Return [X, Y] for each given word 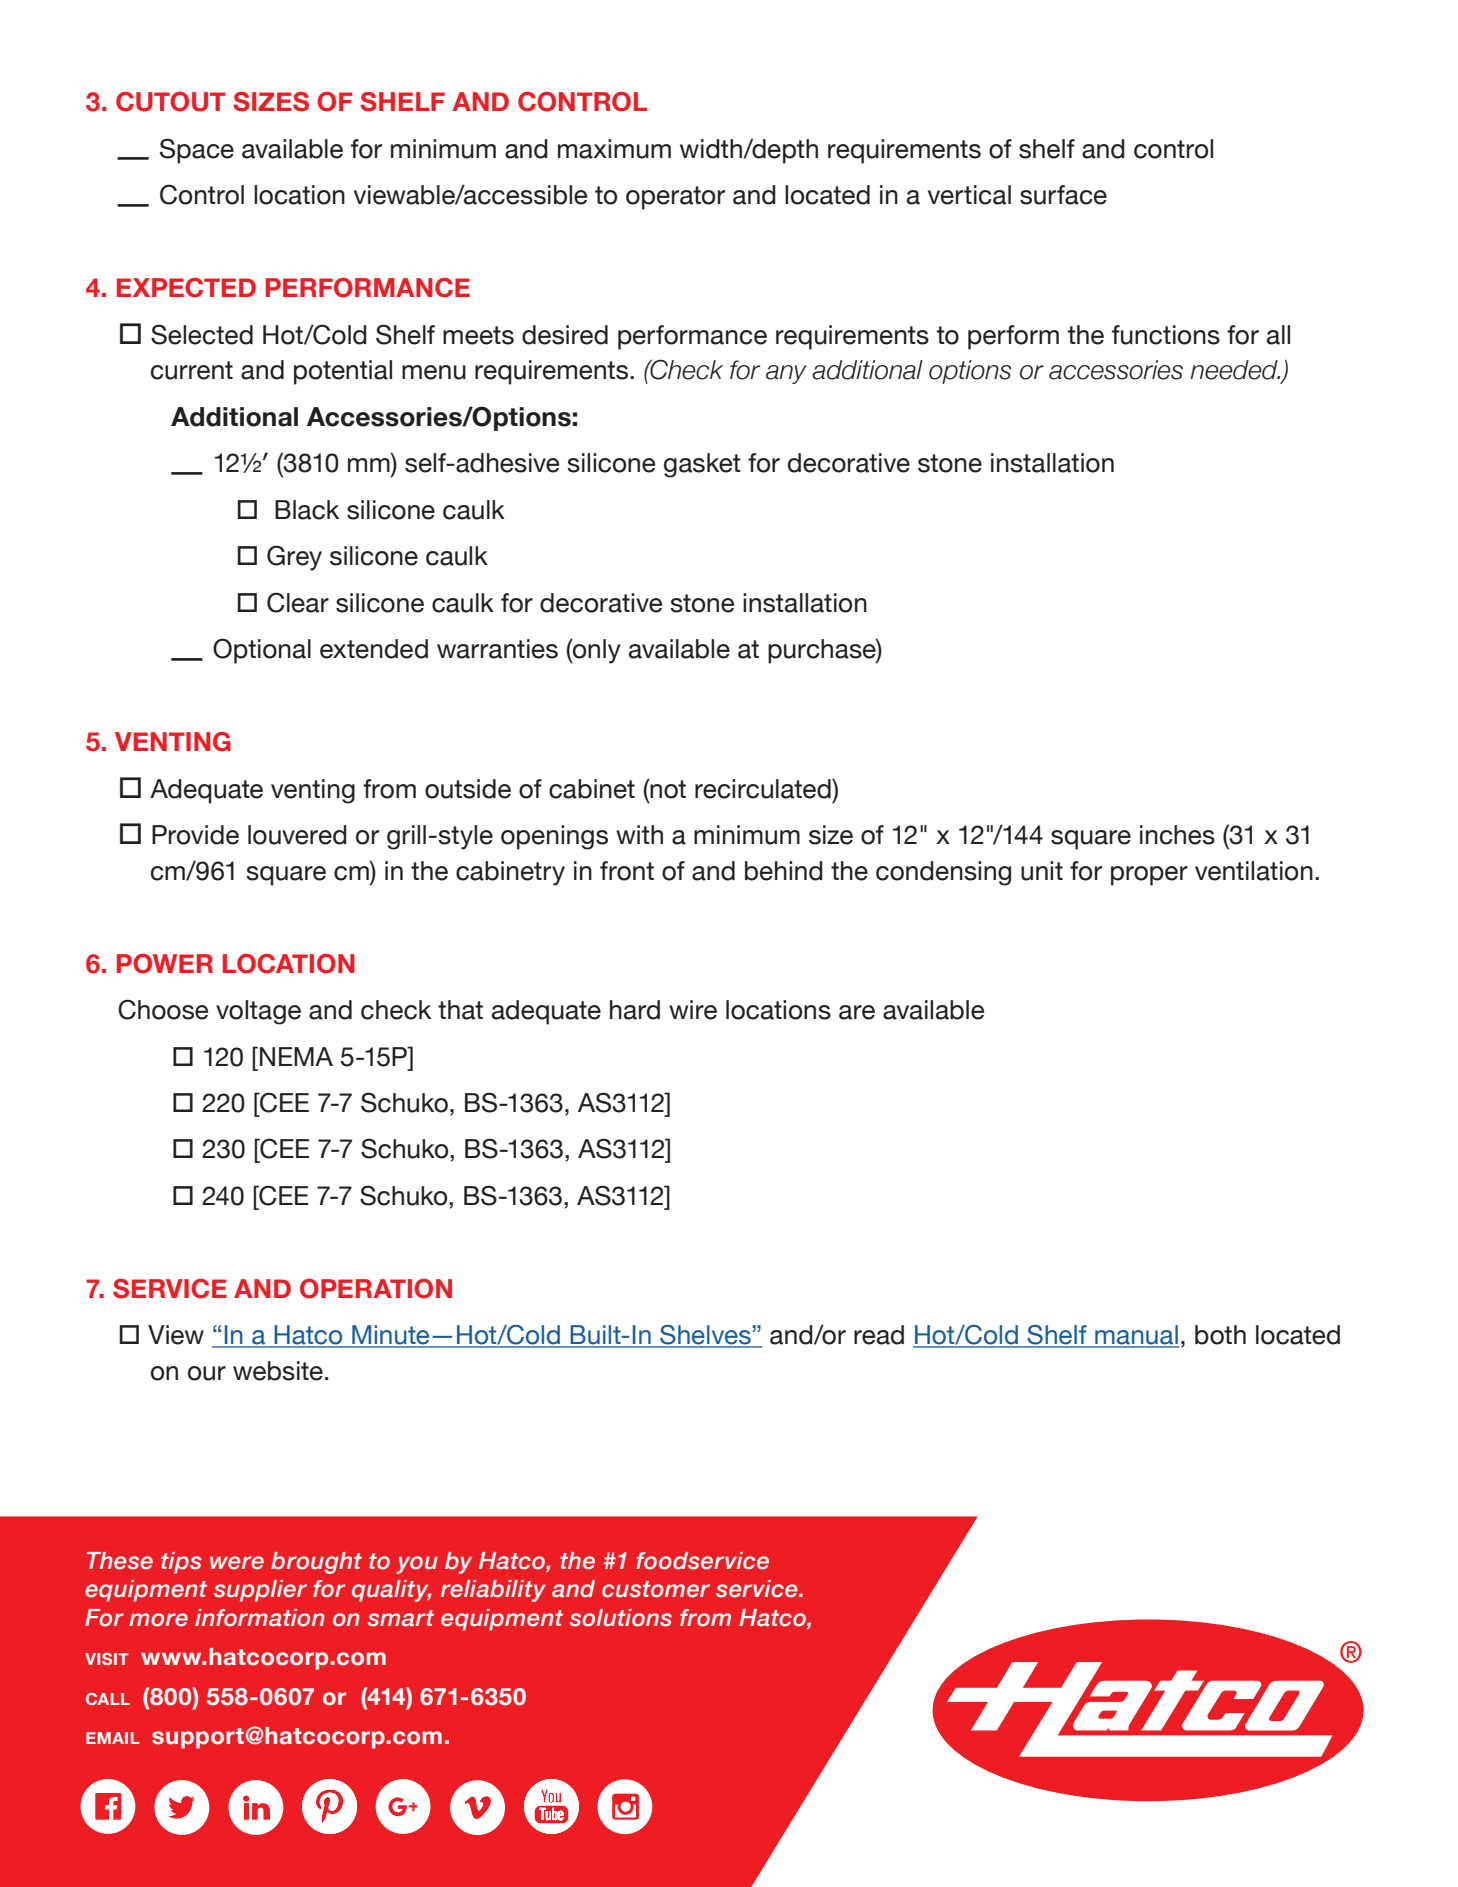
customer [656, 1589]
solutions [621, 1618]
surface [1063, 195]
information [260, 1618]
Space [197, 151]
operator [675, 198]
